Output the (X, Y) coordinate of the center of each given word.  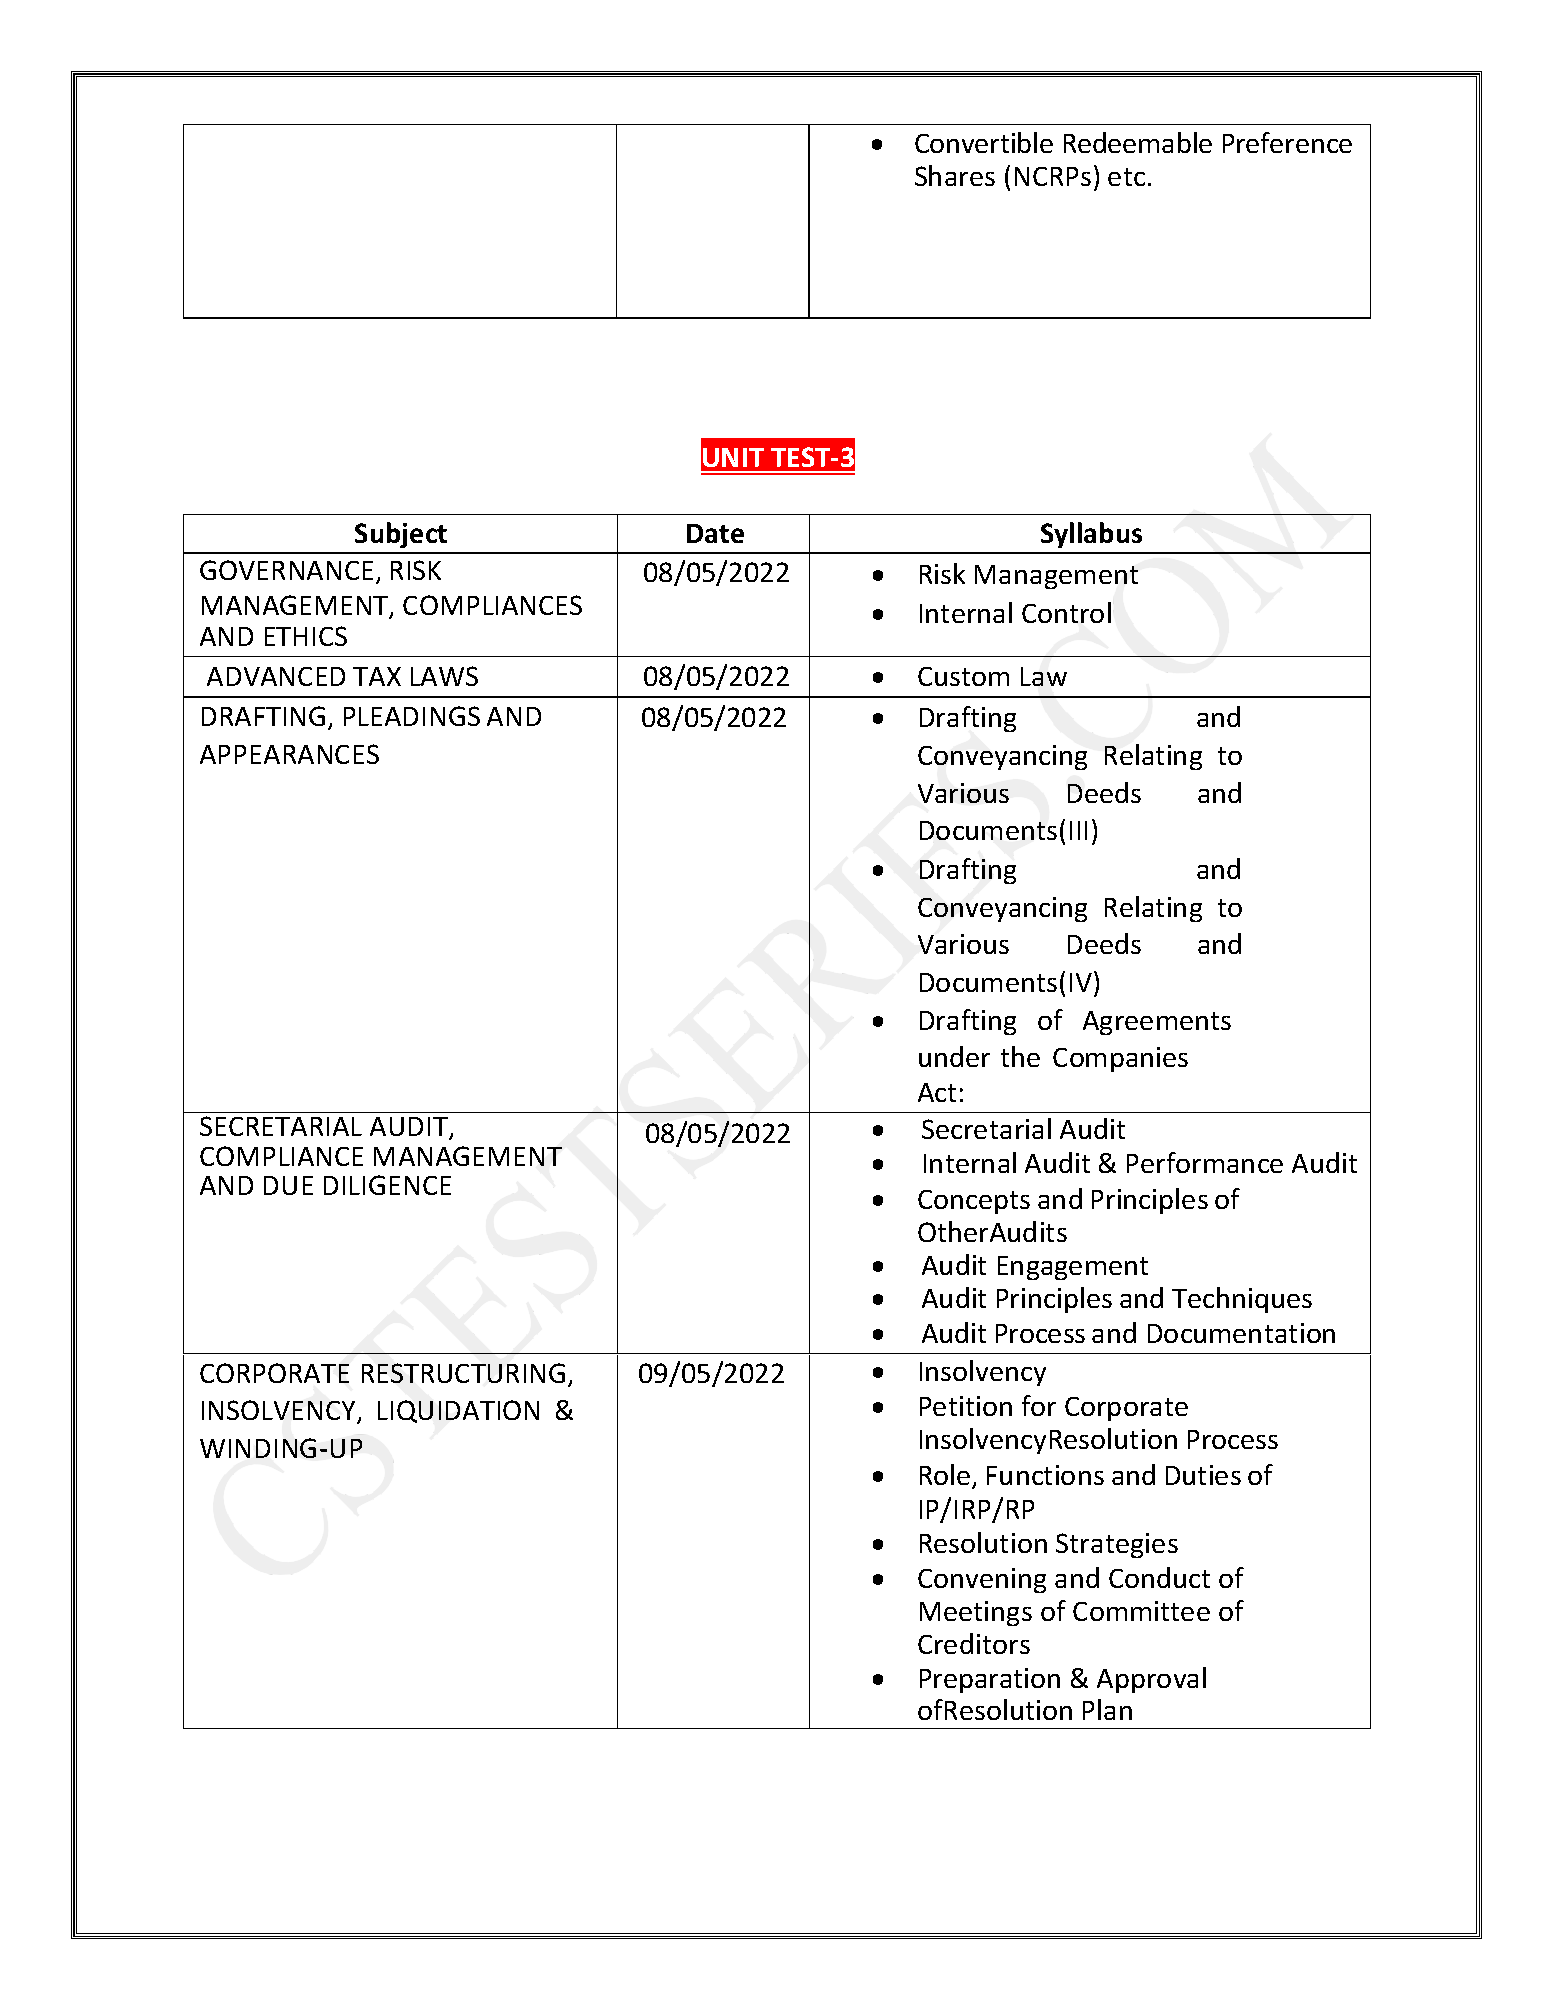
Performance (1205, 1162)
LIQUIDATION (458, 1411)
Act (937, 1092)
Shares (955, 175)
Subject (401, 535)
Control (1066, 612)
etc (1126, 177)
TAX (377, 676)
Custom (963, 676)
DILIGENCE (387, 1185)
